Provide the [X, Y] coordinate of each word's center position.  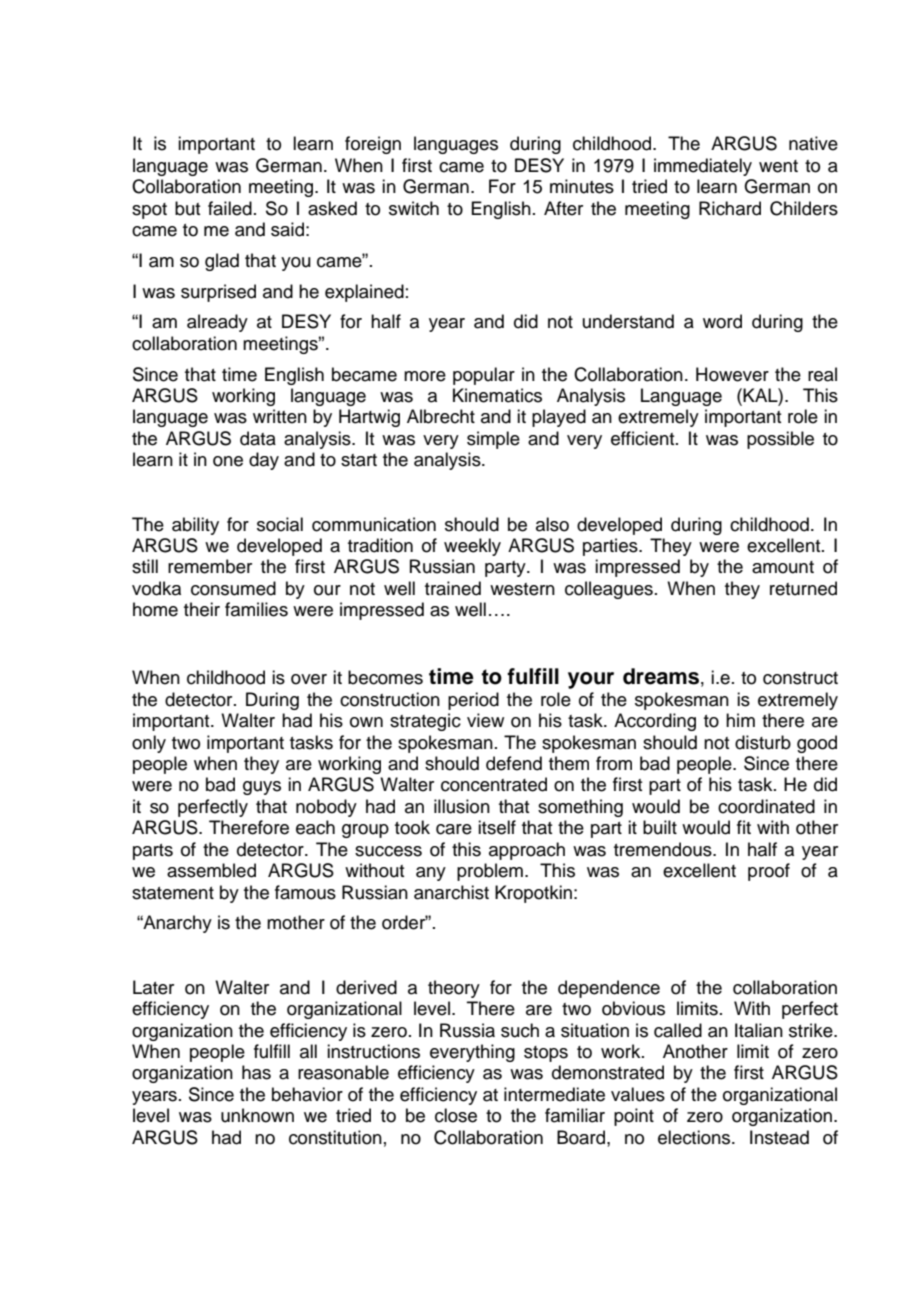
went [778, 166]
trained [453, 588]
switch [414, 208]
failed [230, 208]
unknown [257, 1115]
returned [803, 588]
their [202, 609]
